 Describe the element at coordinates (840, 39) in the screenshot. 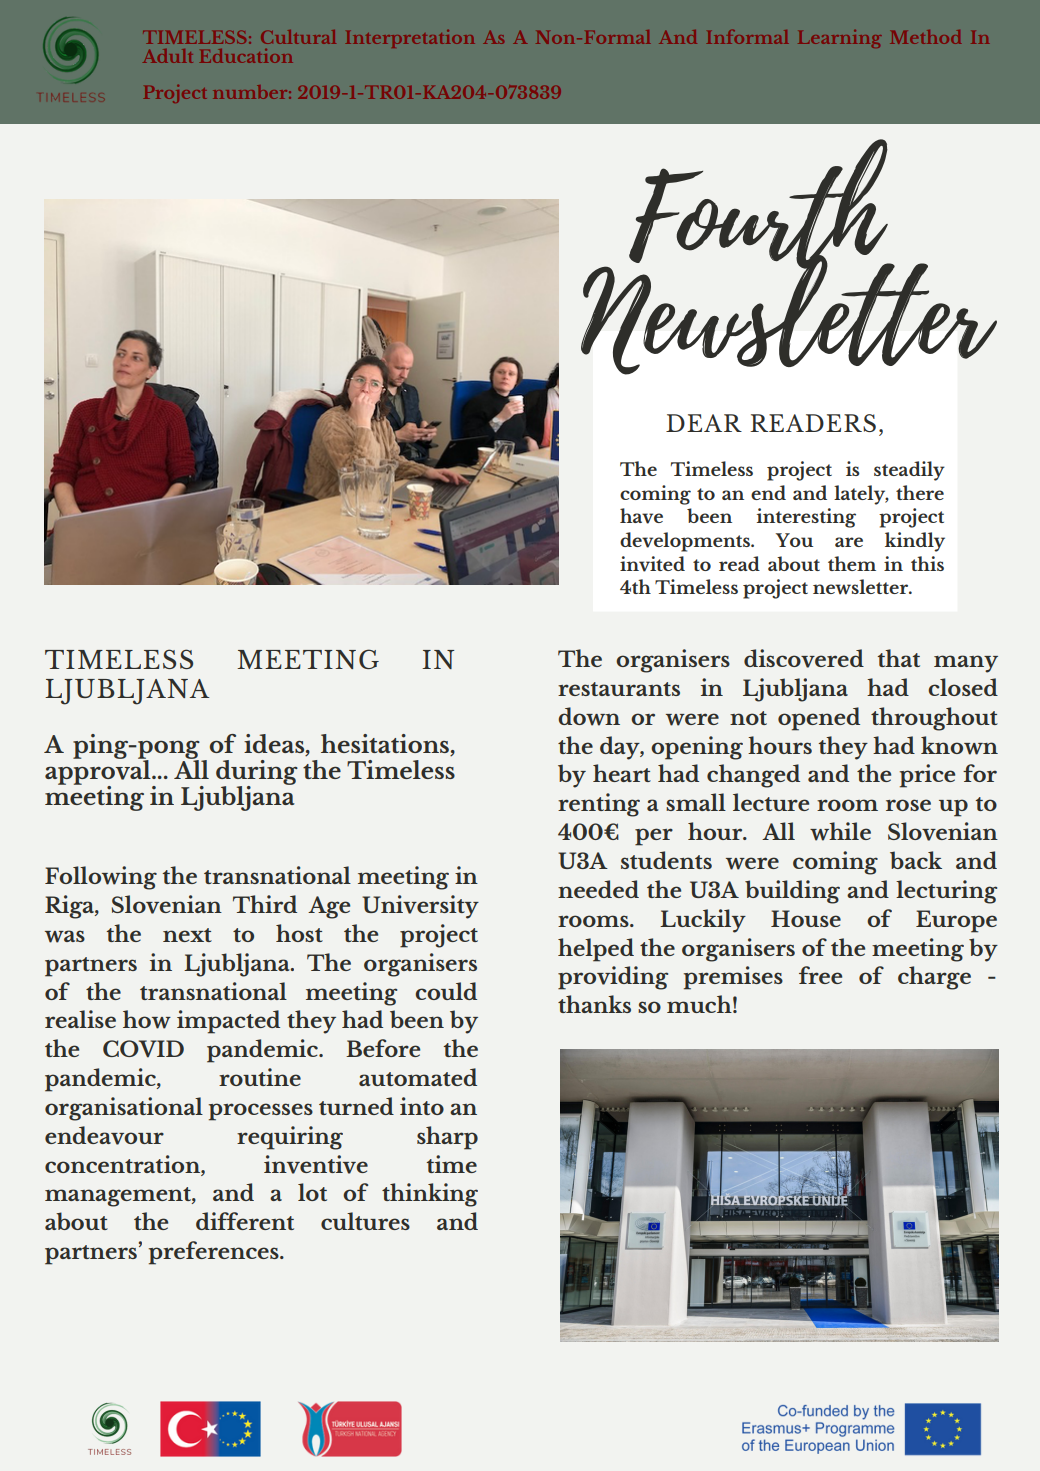

I see `Learning` at that location.
